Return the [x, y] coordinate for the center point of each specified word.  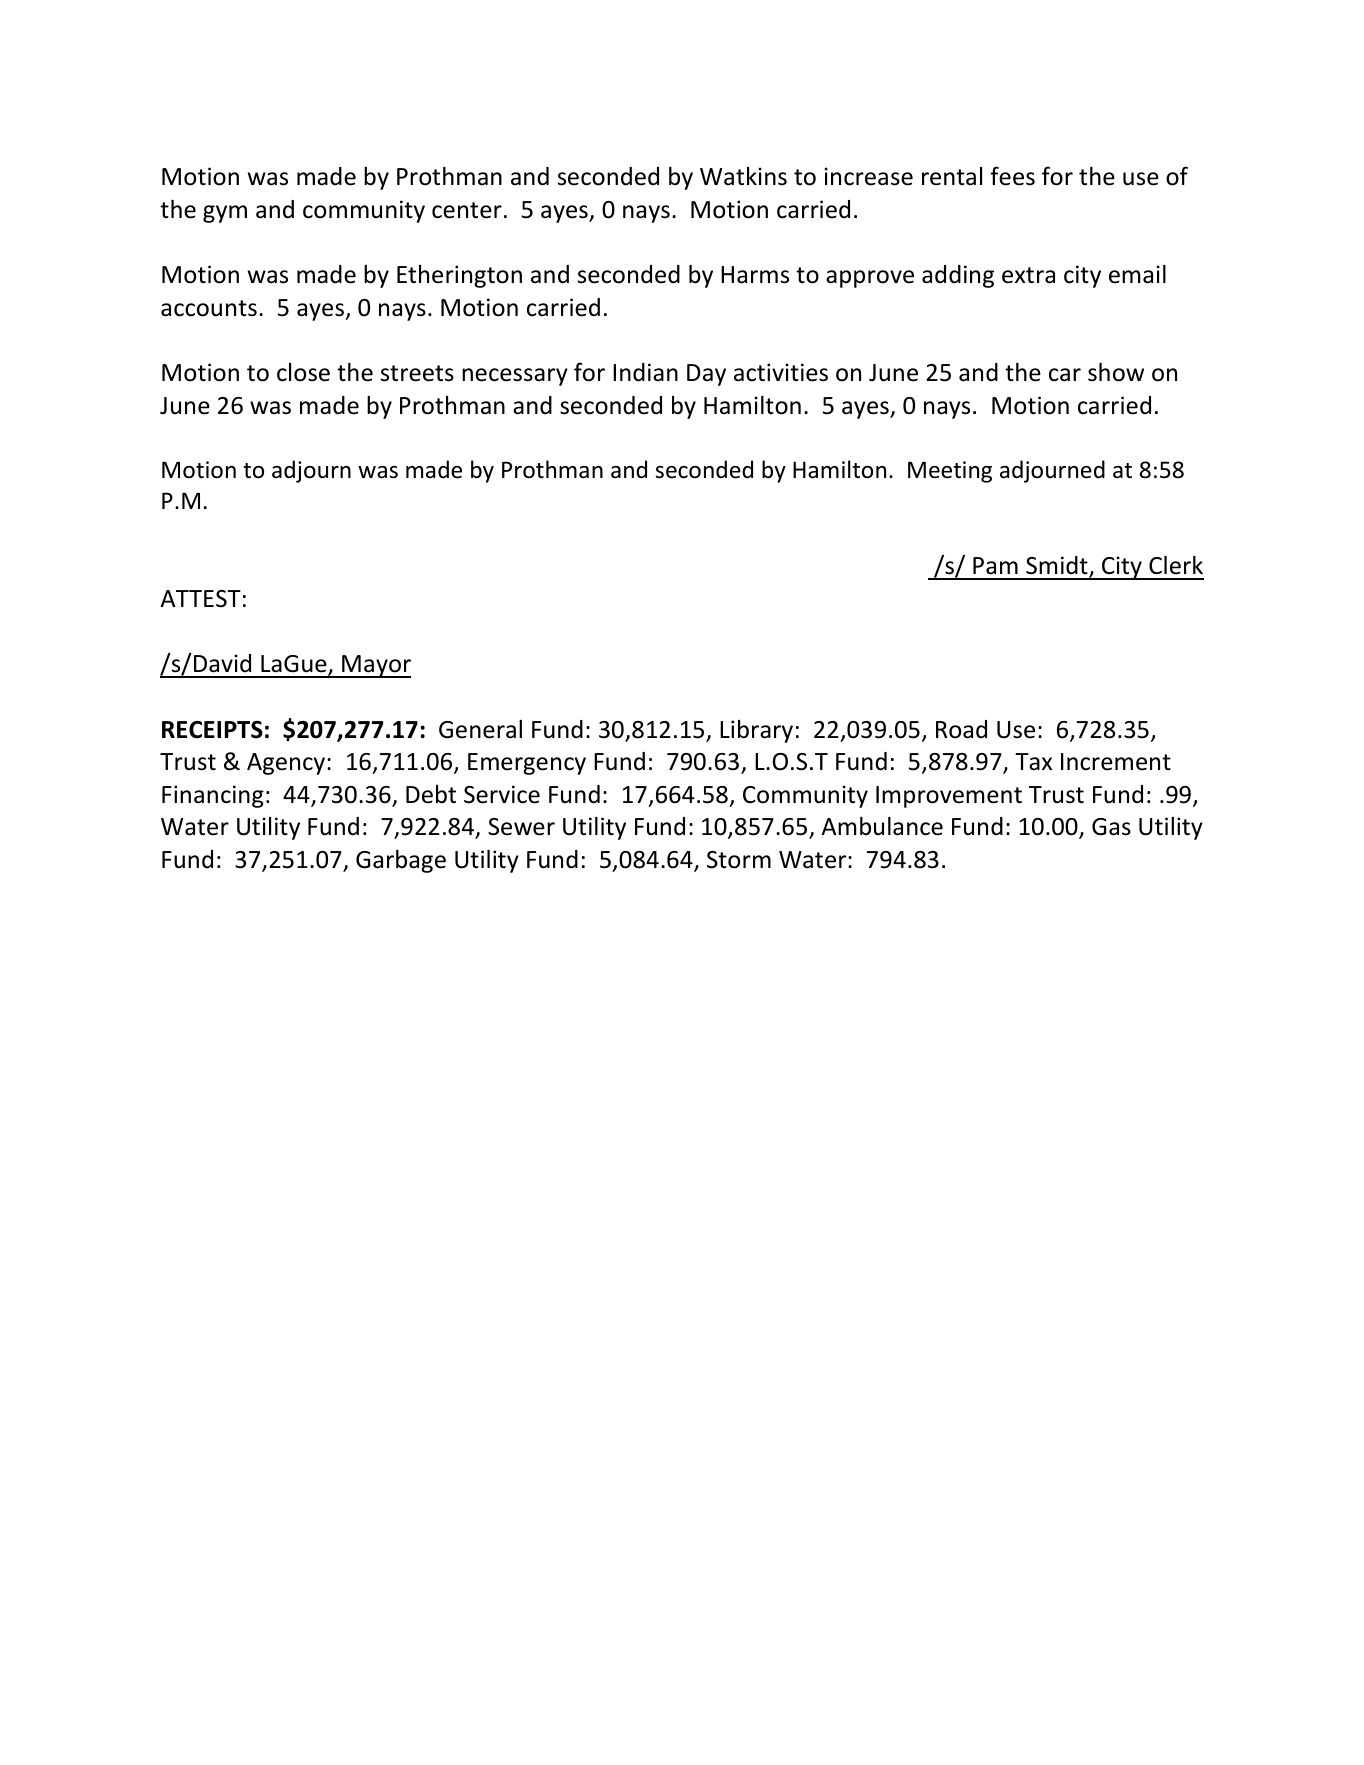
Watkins [743, 176]
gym [225, 214]
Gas [1111, 827]
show [1116, 372]
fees [1012, 176]
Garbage [401, 861]
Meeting [950, 472]
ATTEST [200, 599]
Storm [739, 860]
